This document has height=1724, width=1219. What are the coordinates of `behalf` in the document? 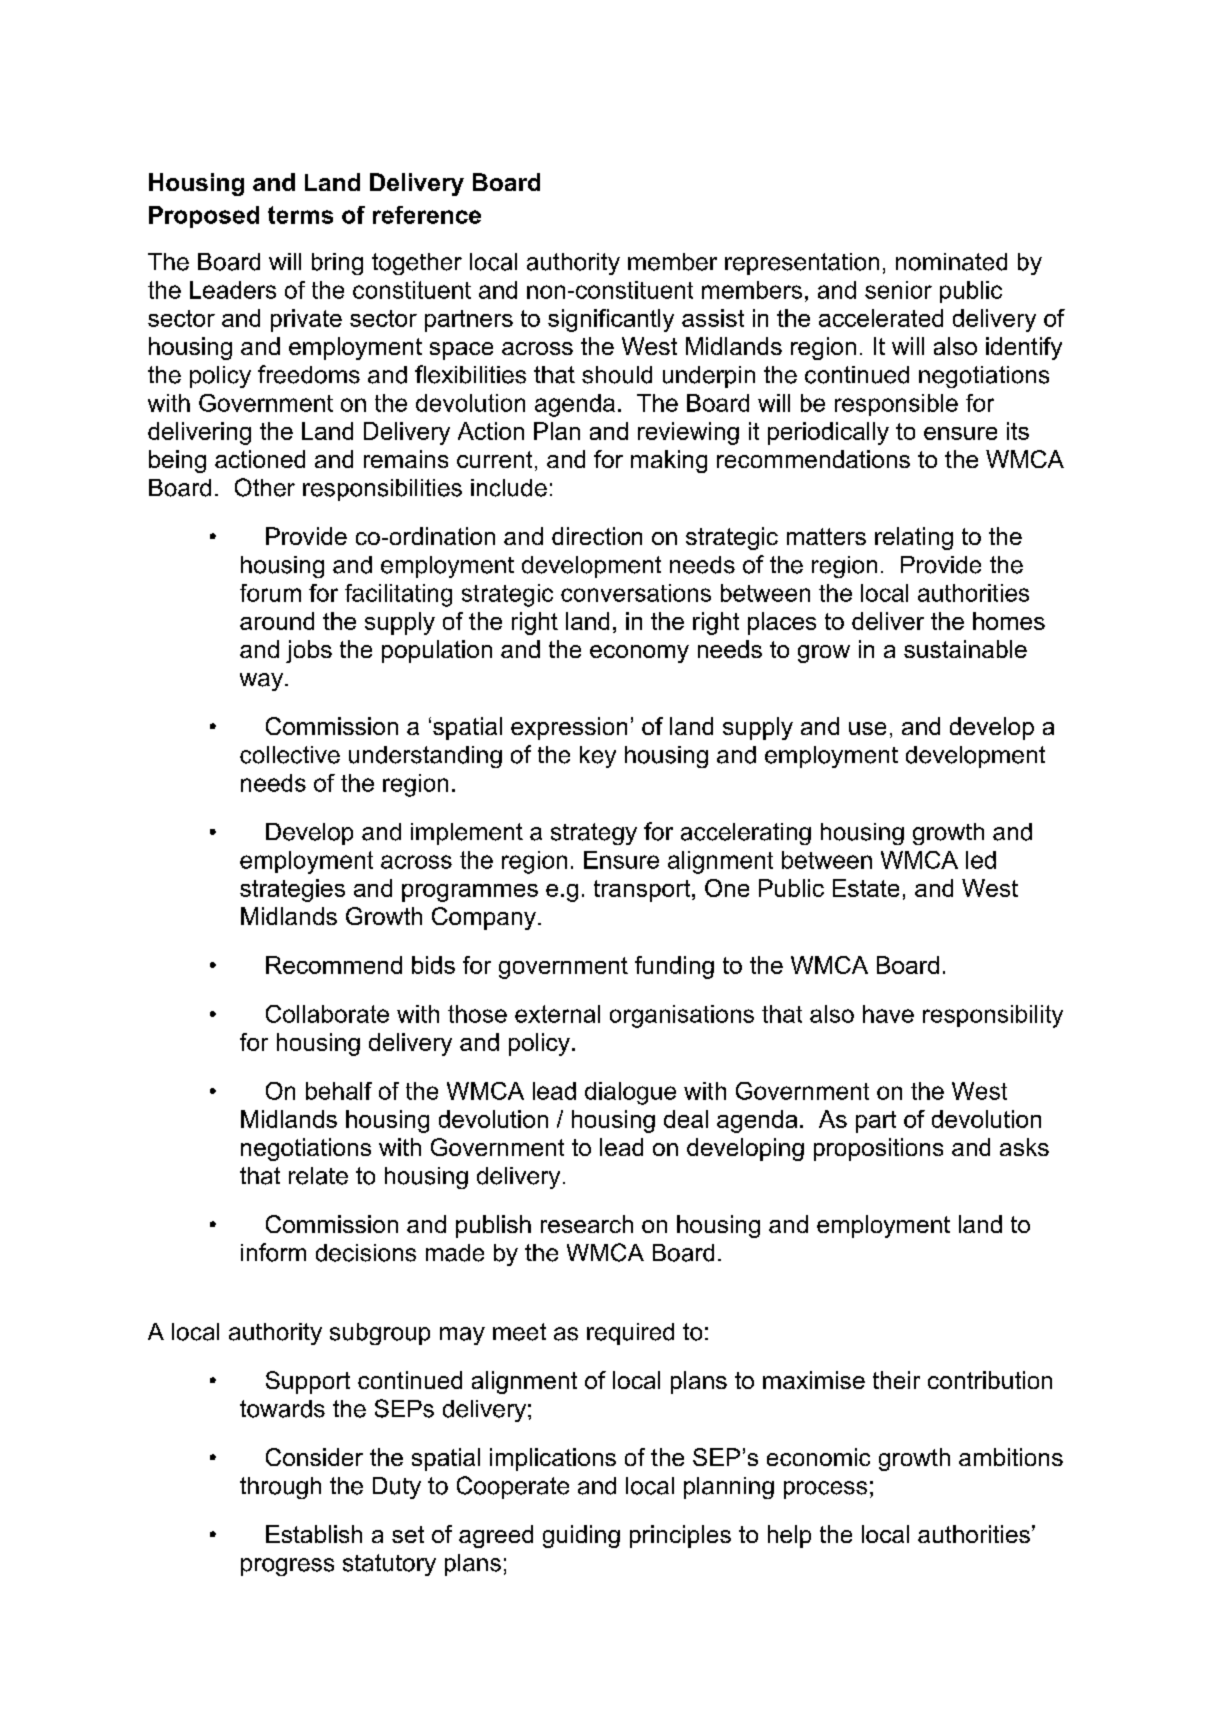 It's located at (339, 1091).
